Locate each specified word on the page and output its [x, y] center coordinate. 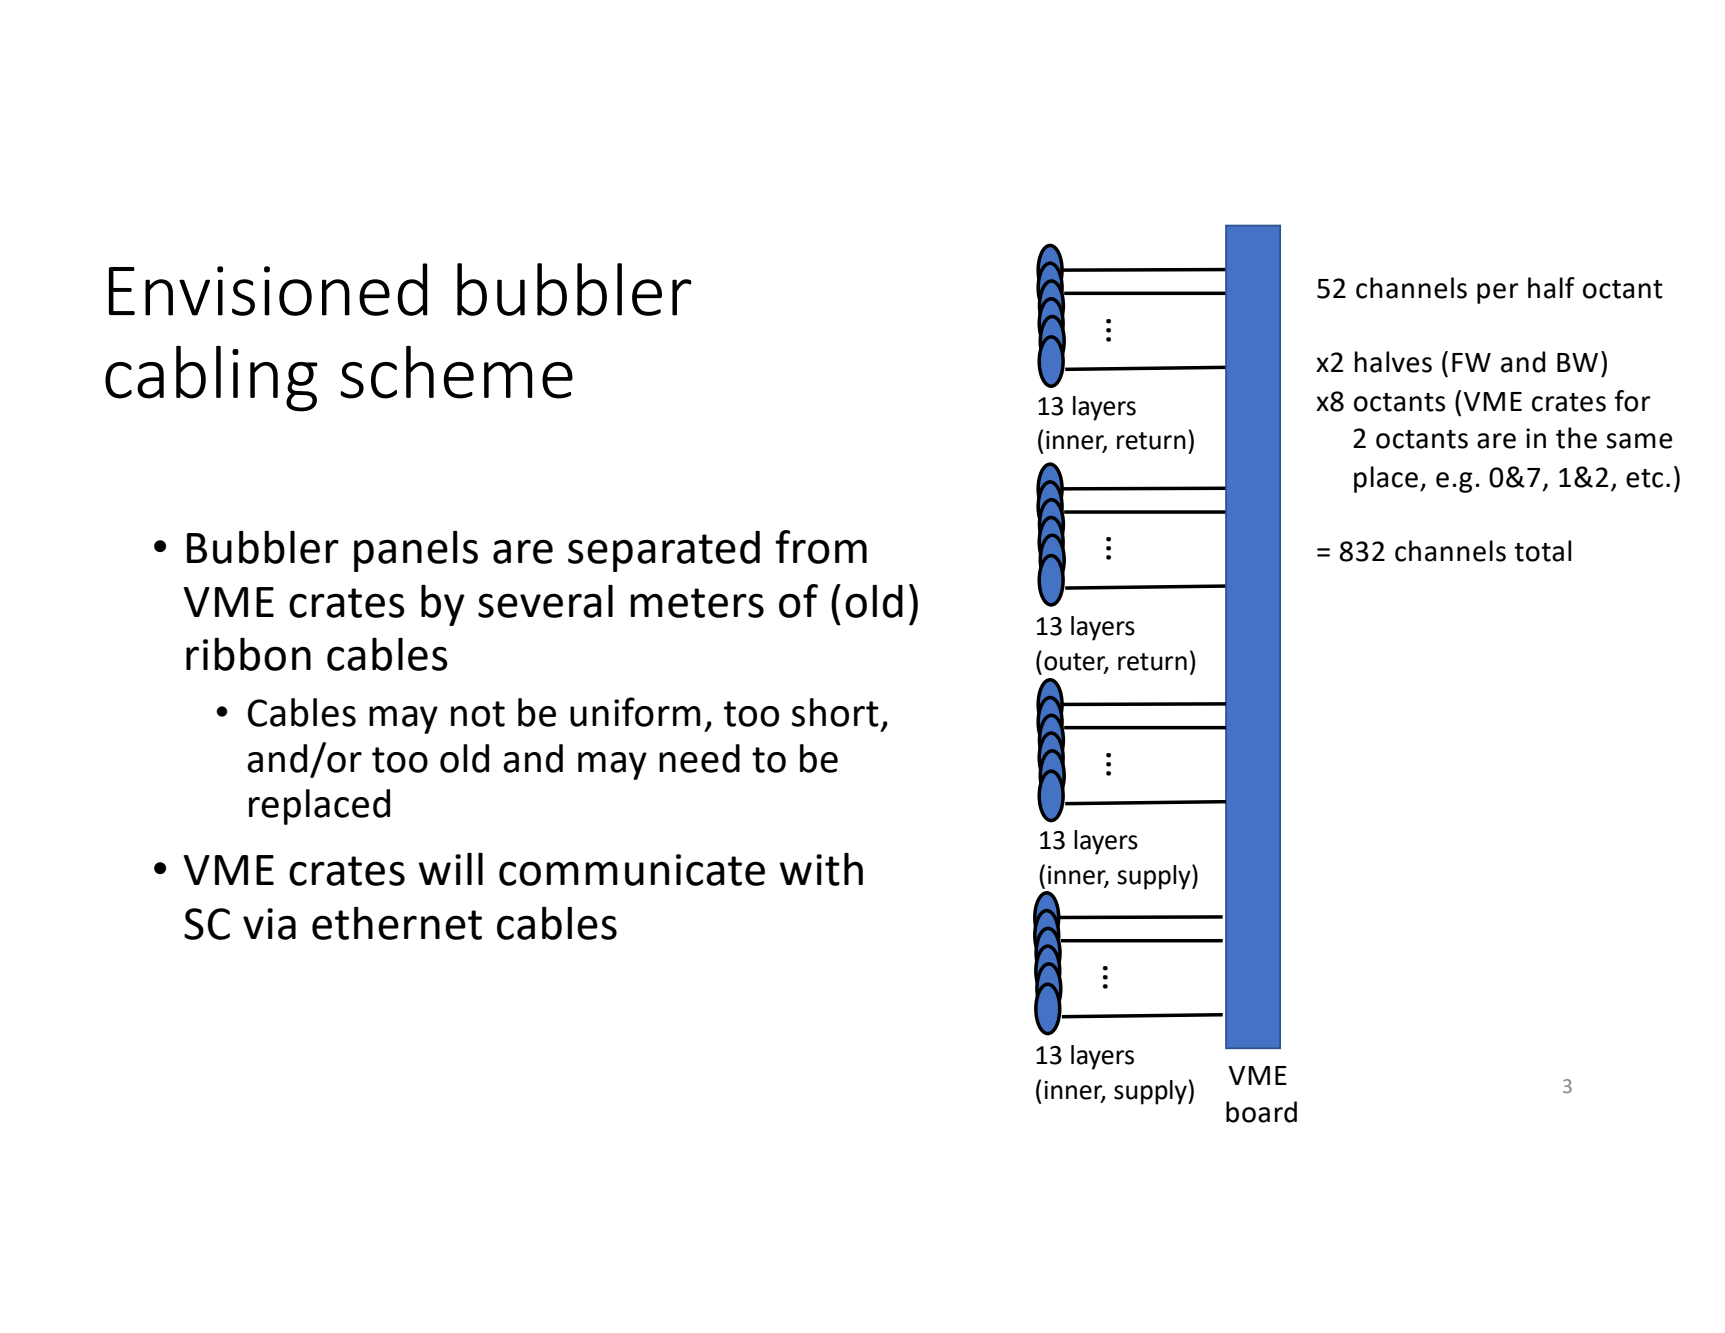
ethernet [397, 923]
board [1261, 1112]
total [1543, 551]
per [1498, 293]
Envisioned [268, 289]
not [478, 714]
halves [1393, 362]
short [835, 712]
